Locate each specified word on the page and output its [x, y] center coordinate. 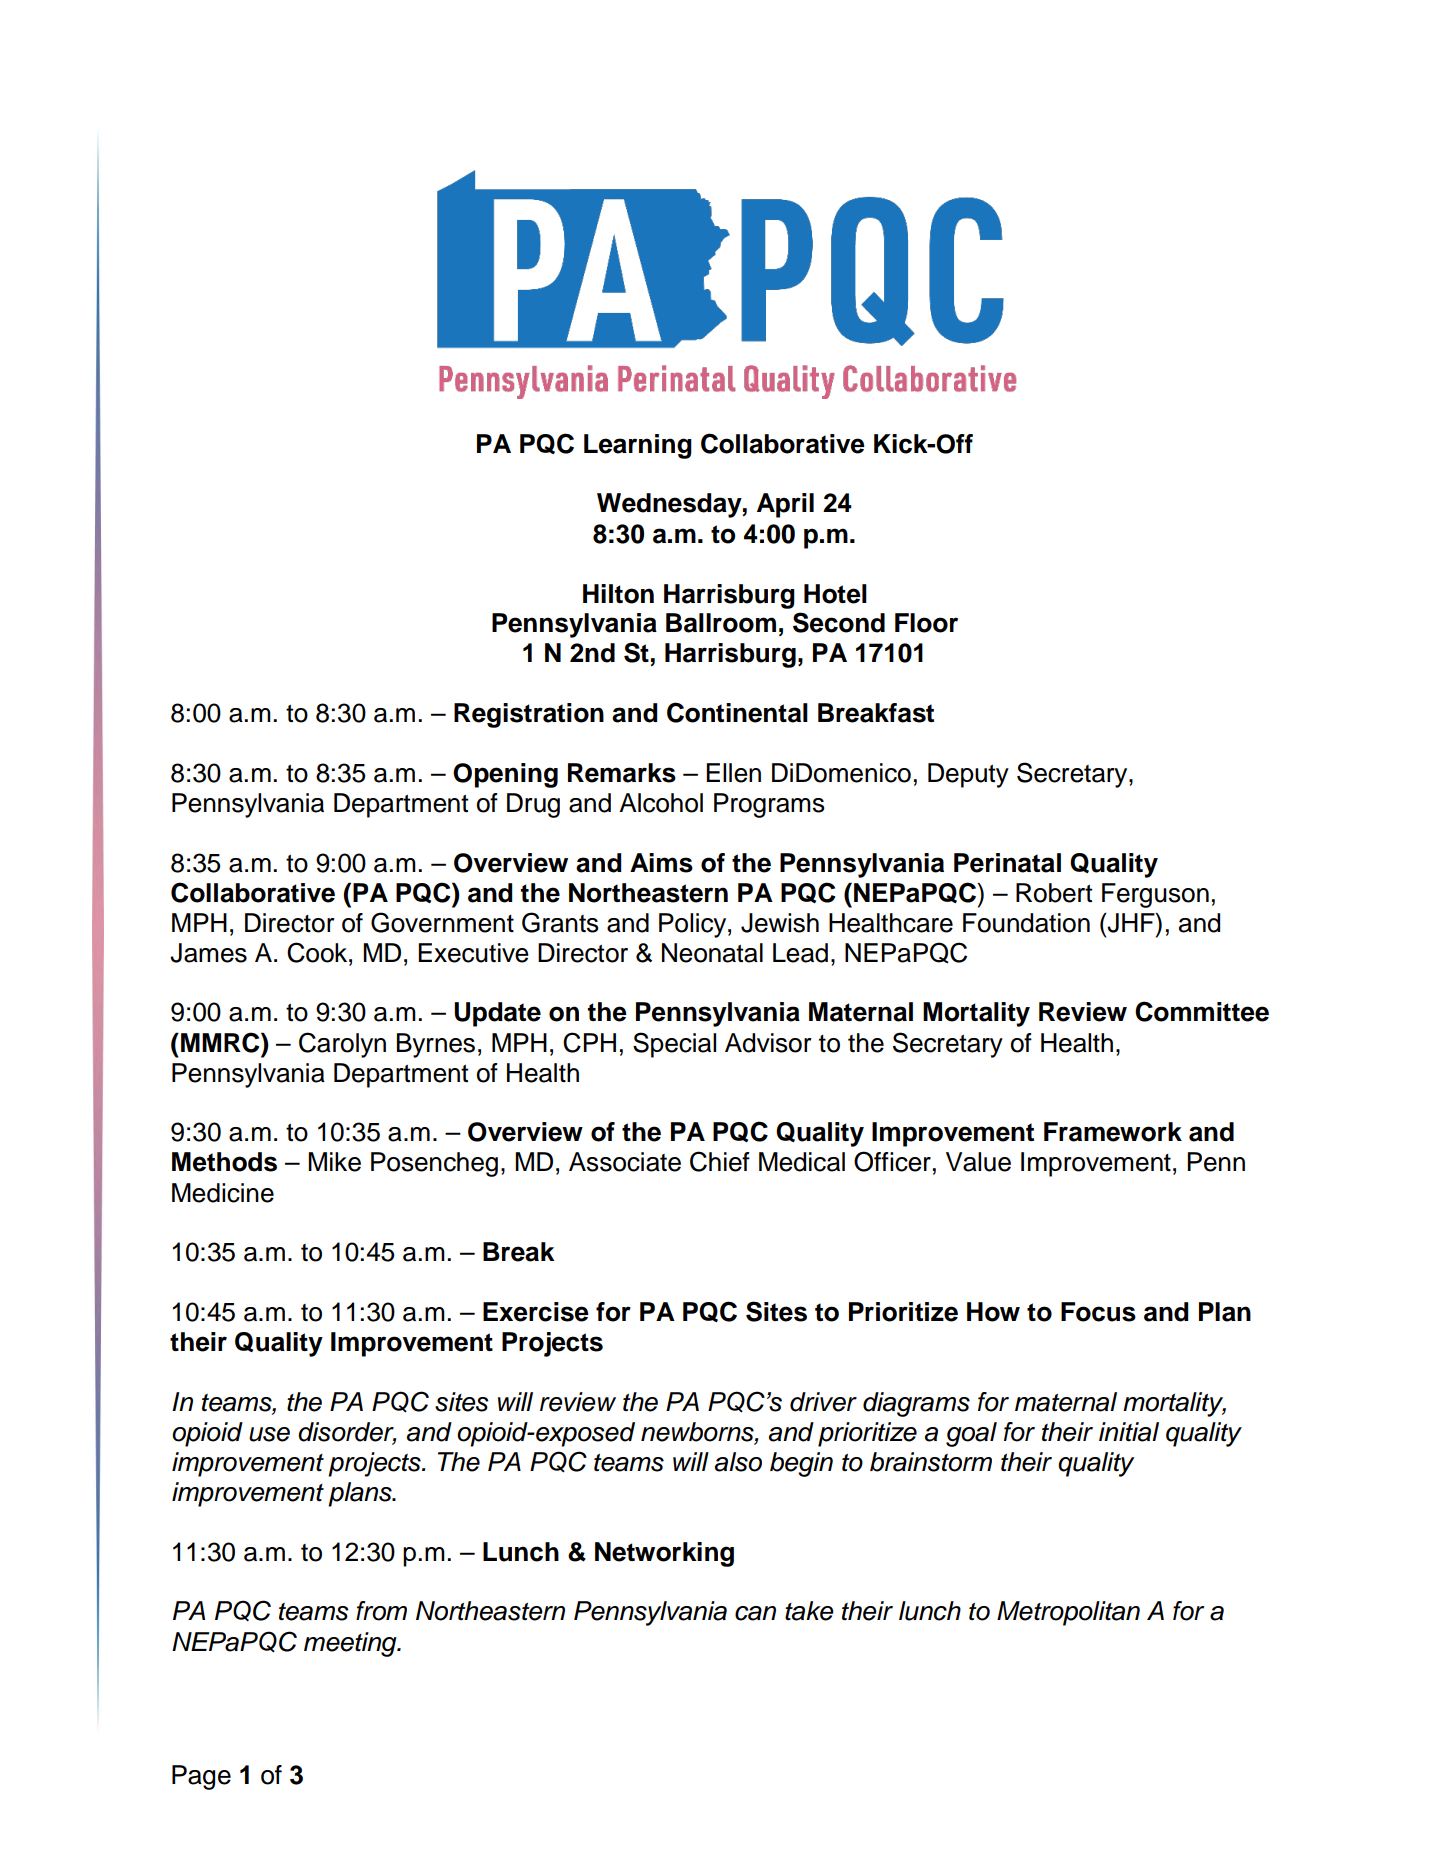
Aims [661, 863]
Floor [926, 623]
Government [442, 922]
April [785, 505]
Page [201, 1777]
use [269, 1434]
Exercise [536, 1312]
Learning [638, 446]
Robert [1054, 893]
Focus [1098, 1312]
